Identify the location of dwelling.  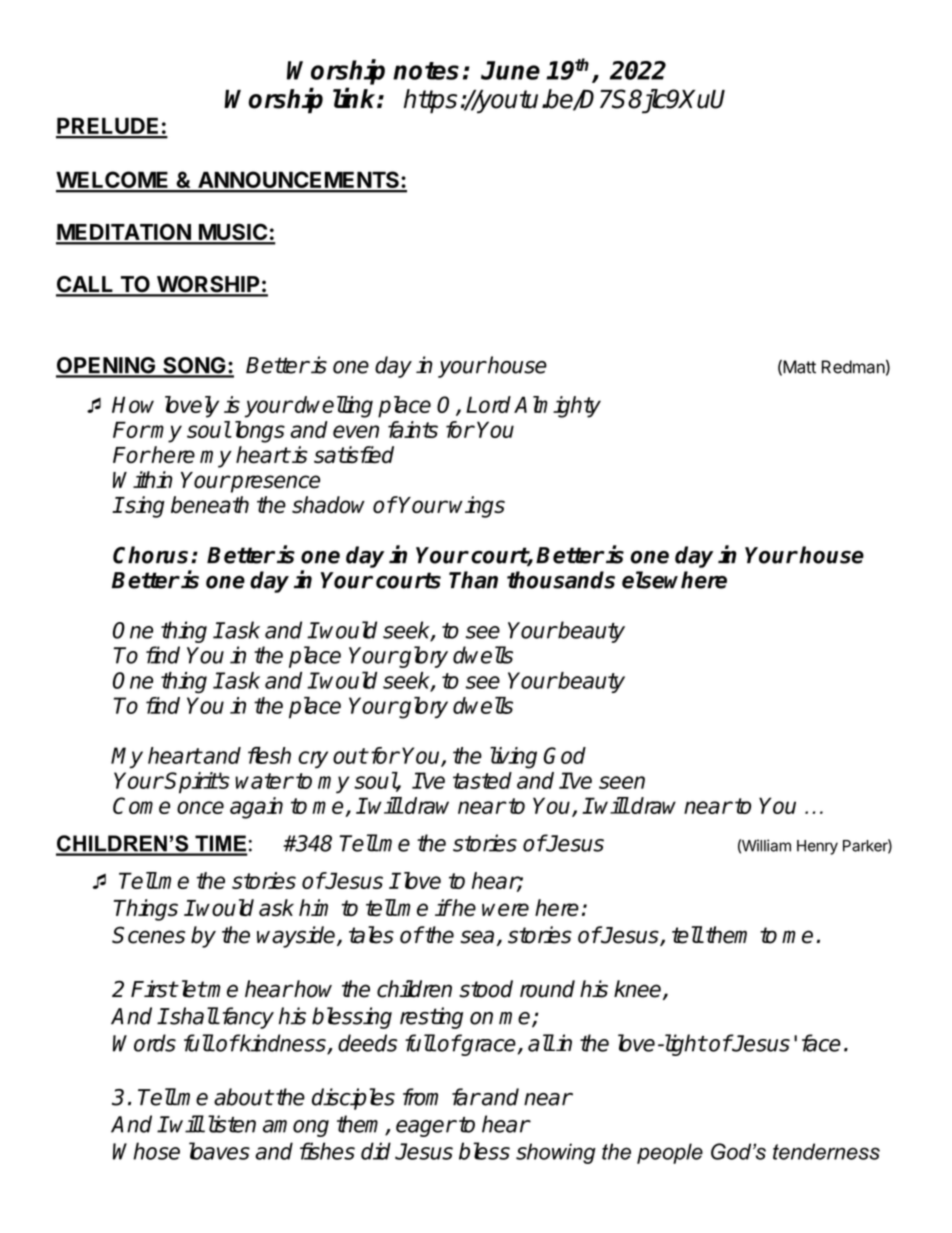
(334, 407).
